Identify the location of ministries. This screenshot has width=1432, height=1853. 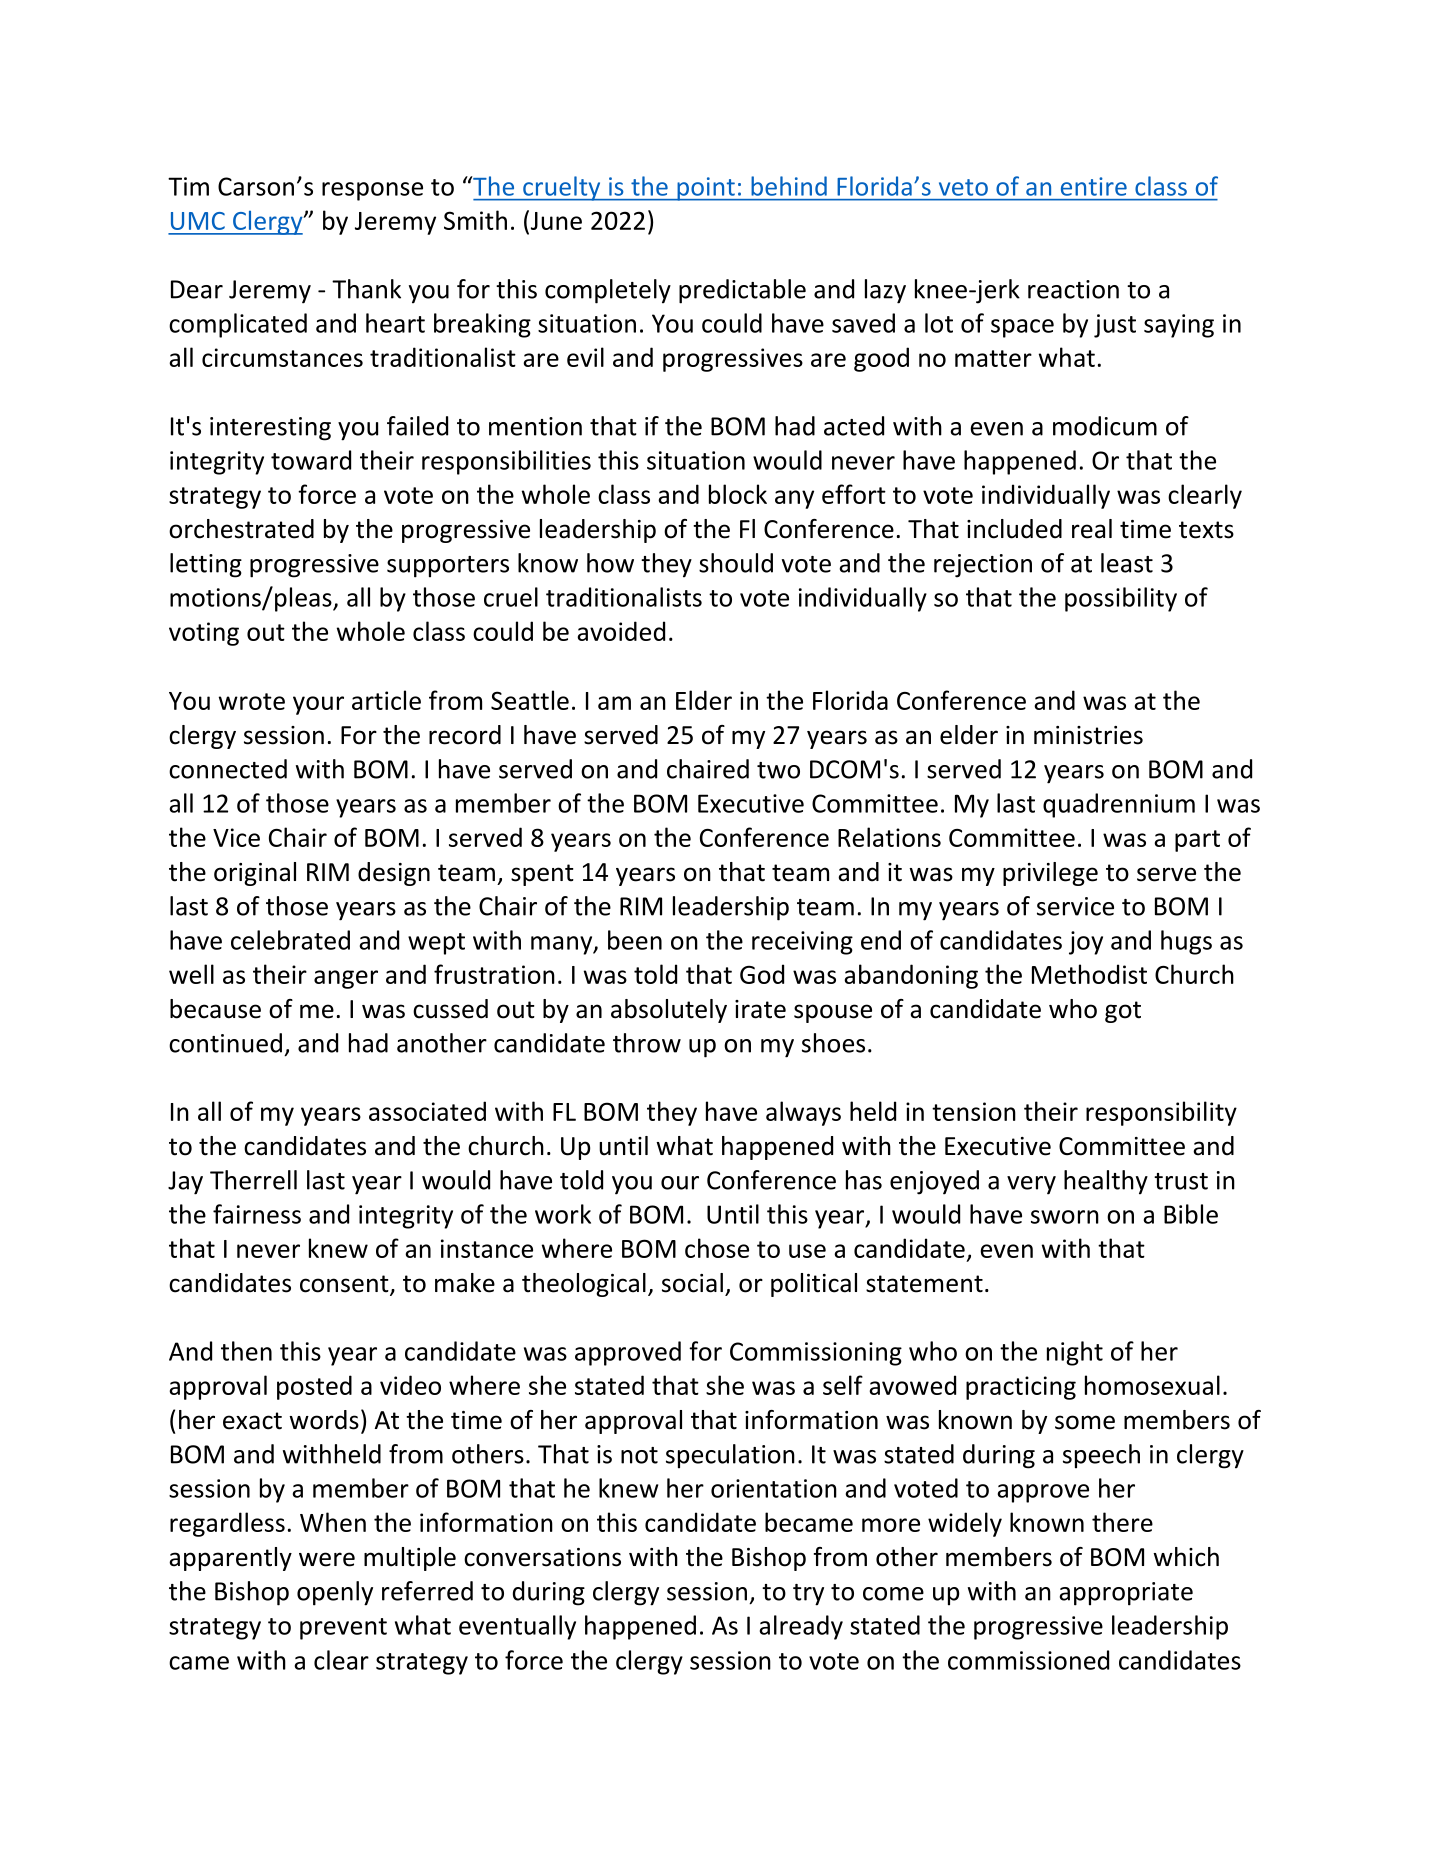
(1088, 735).
